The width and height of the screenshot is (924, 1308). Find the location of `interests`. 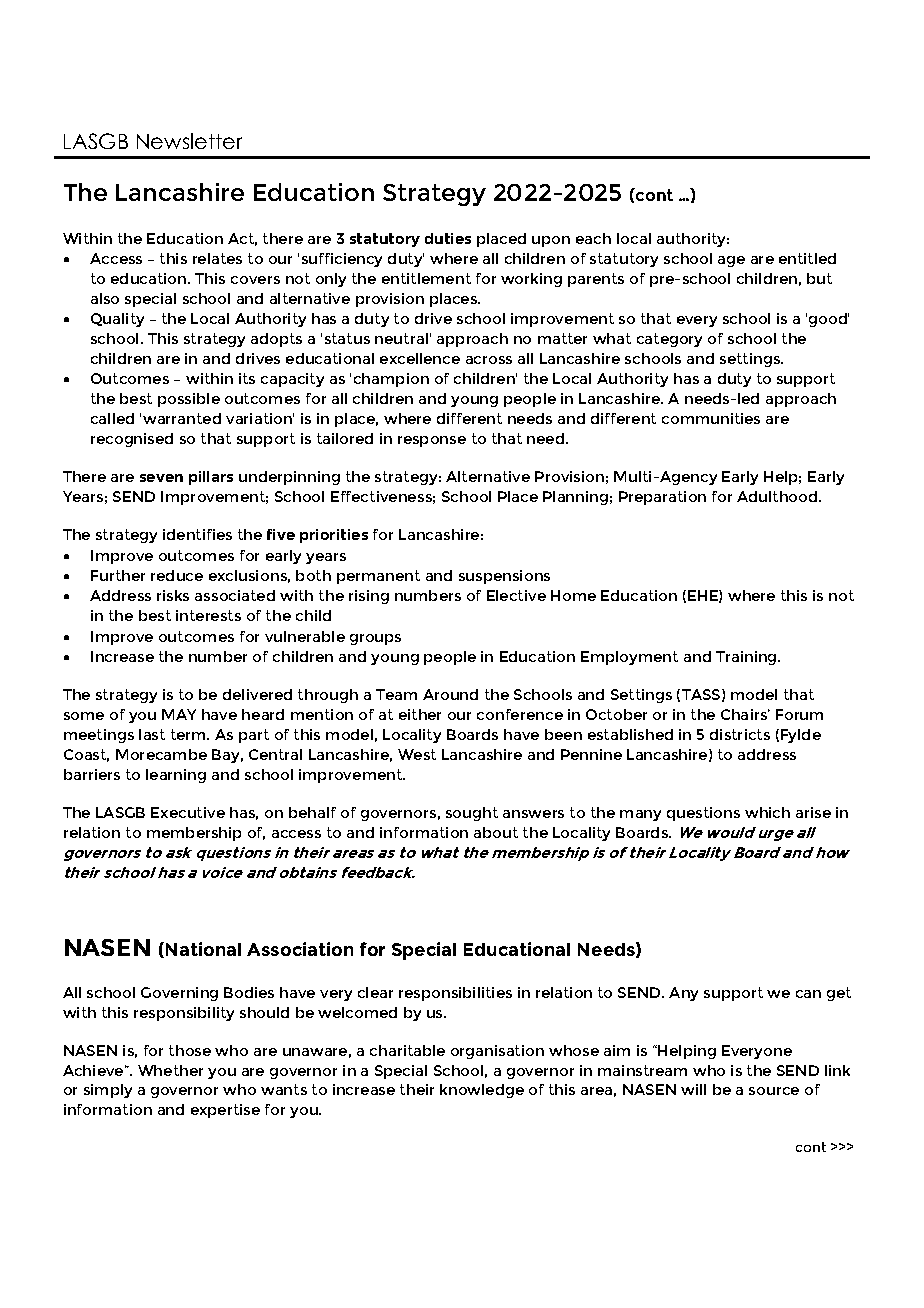

interests is located at coordinates (208, 615).
